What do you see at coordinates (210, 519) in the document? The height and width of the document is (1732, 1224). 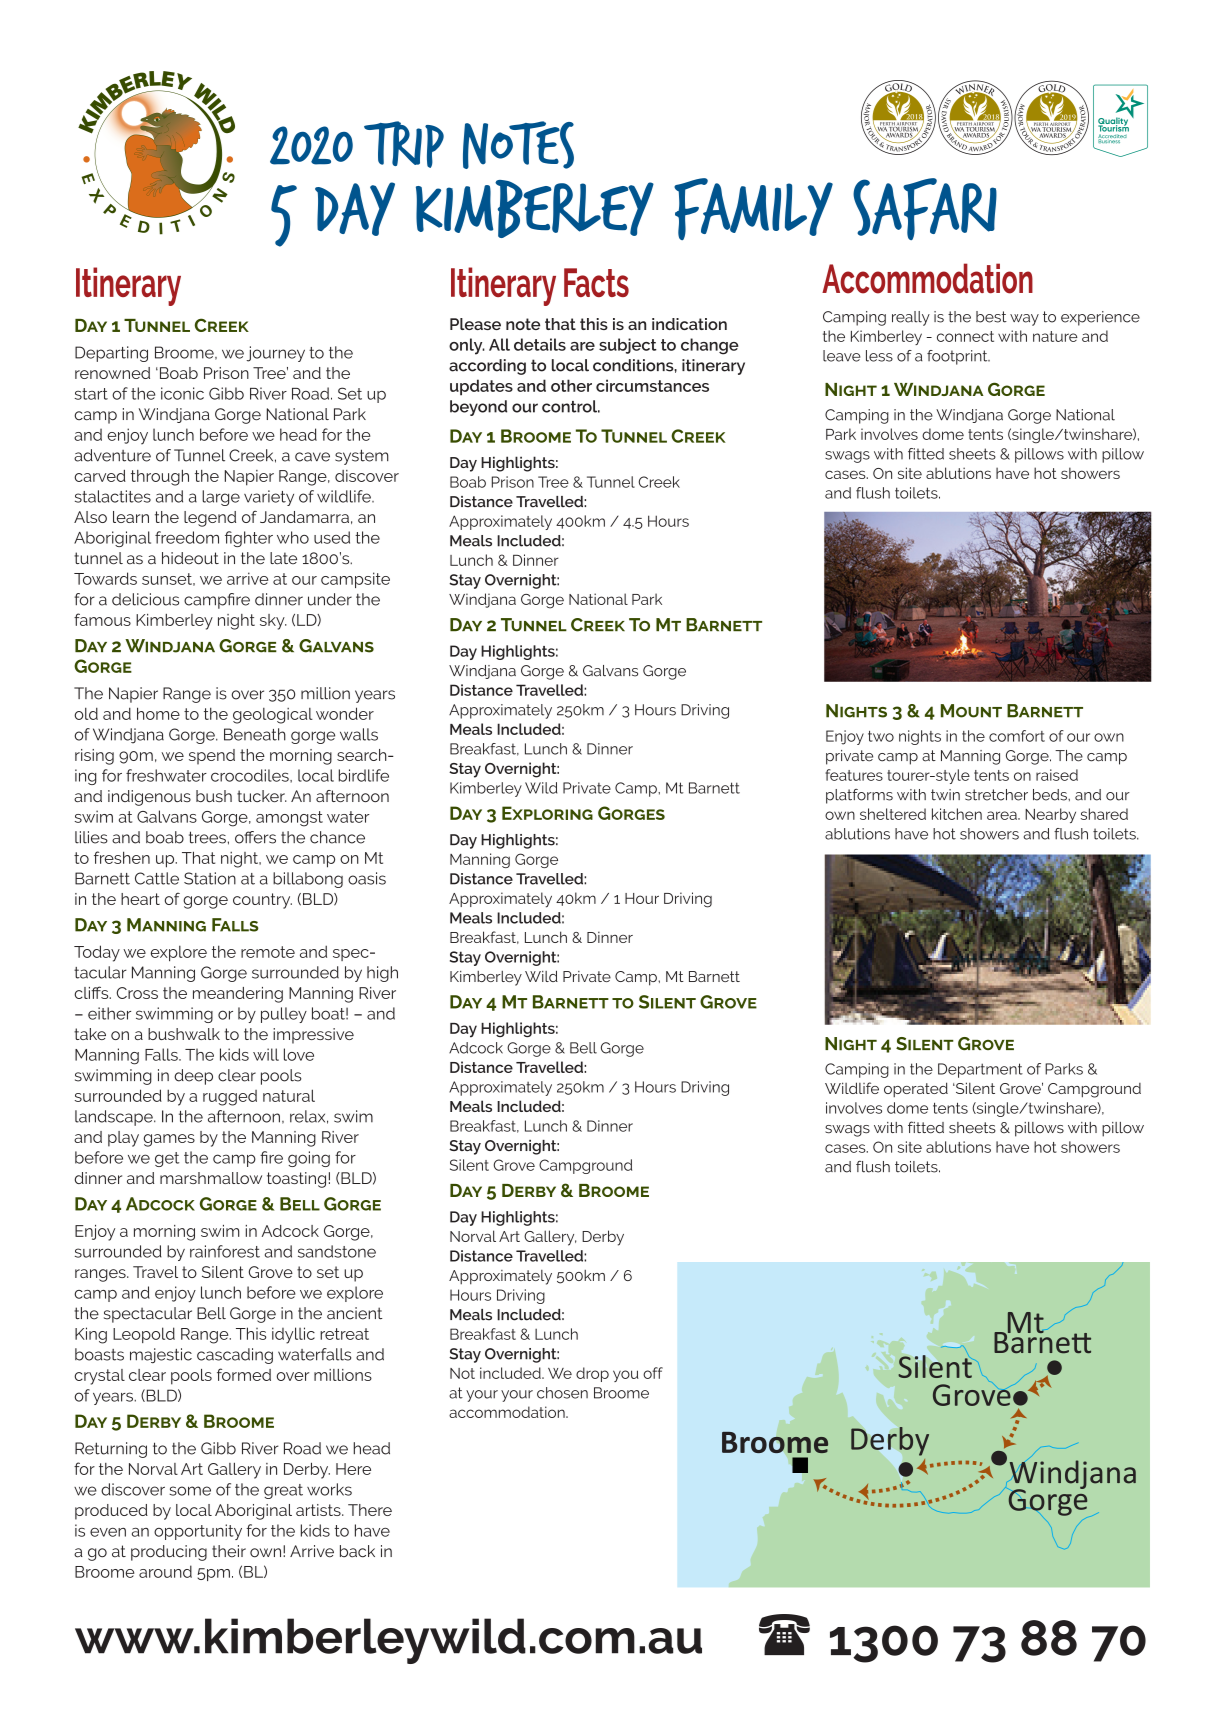 I see `legend` at bounding box center [210, 519].
